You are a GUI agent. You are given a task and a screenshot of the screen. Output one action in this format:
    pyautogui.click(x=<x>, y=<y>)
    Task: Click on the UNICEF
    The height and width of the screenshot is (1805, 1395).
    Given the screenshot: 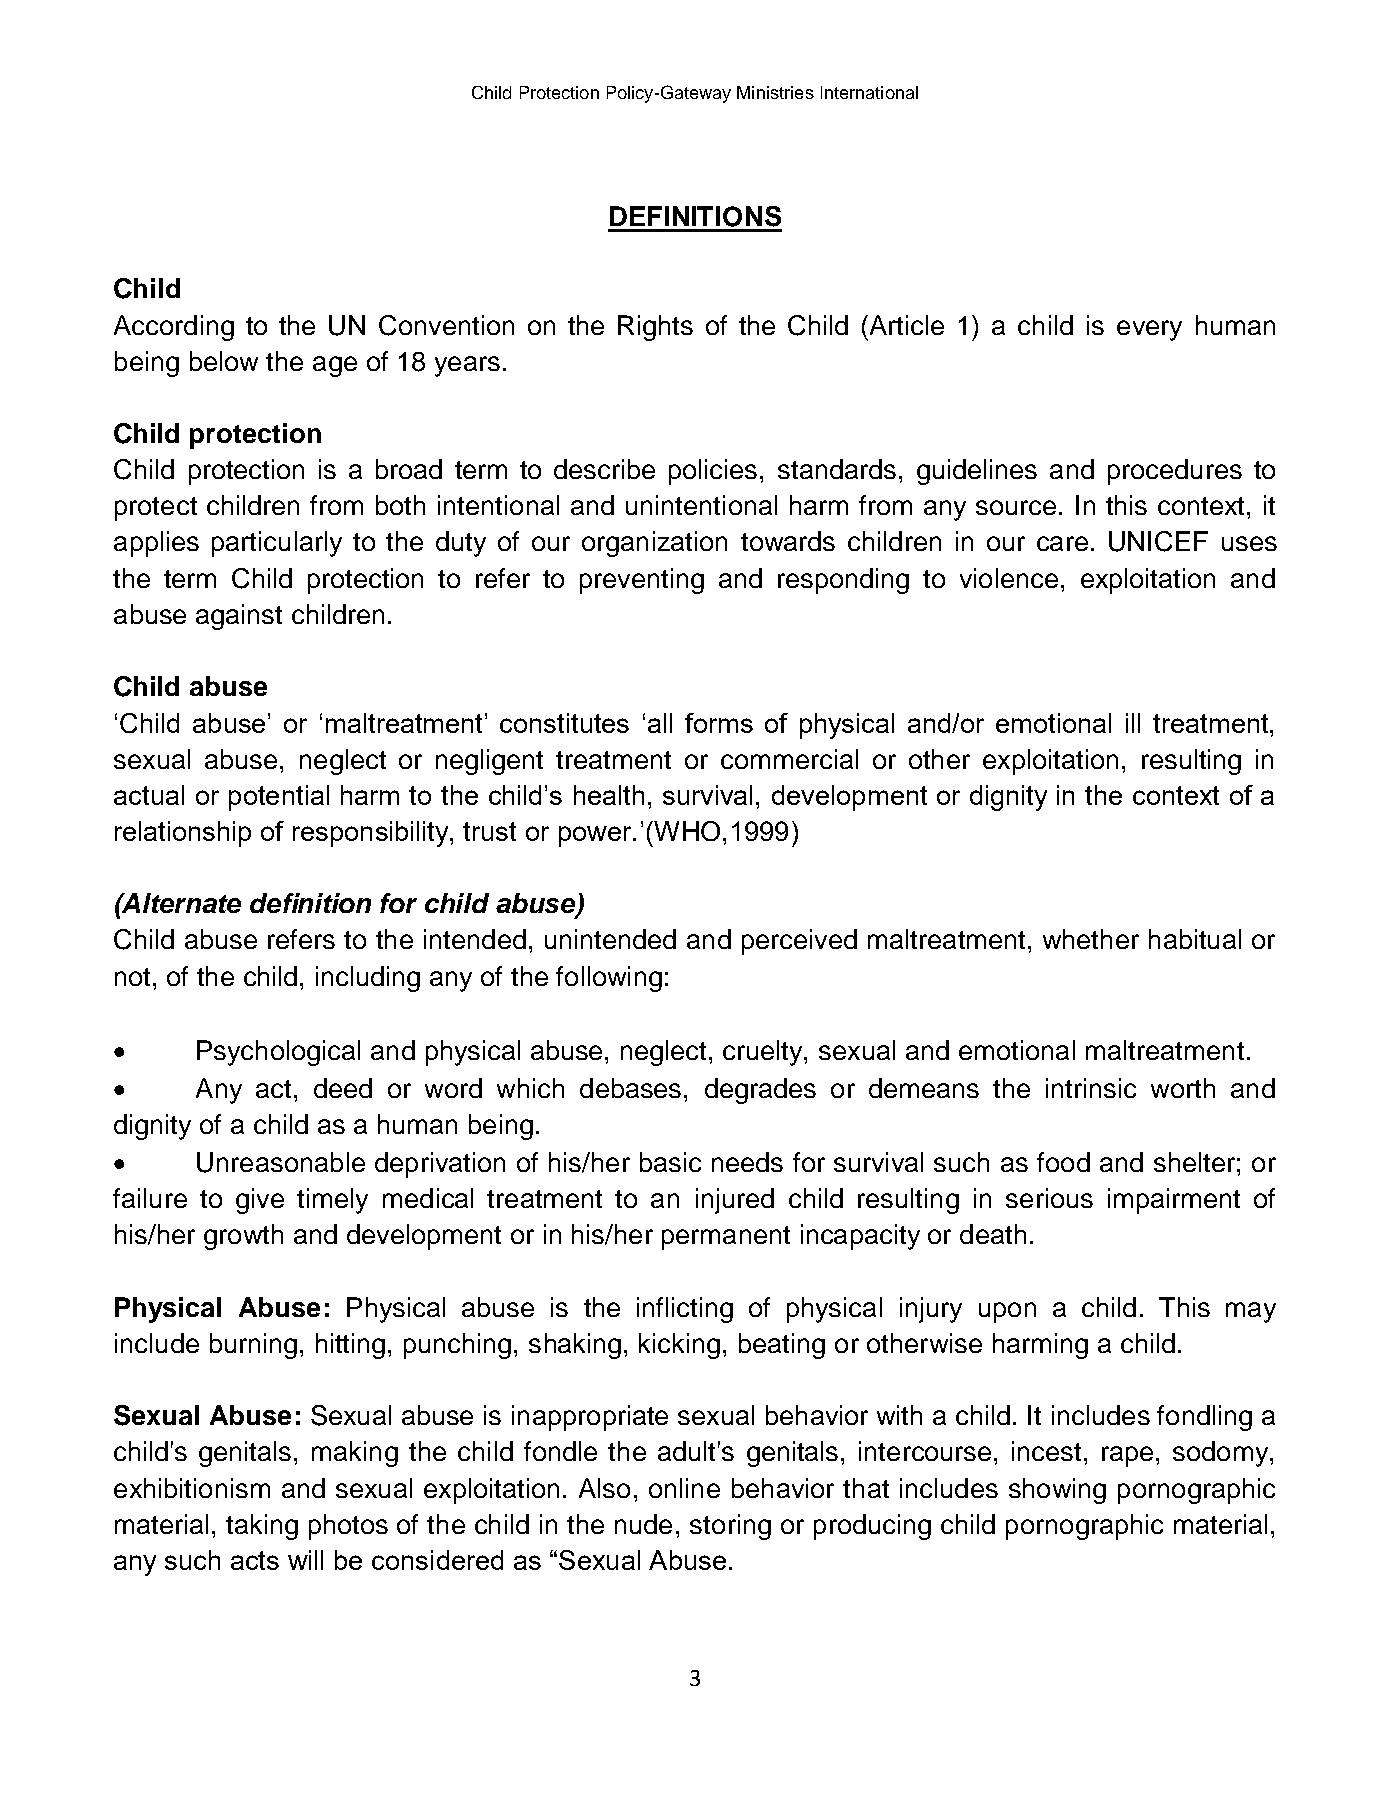 What is the action you would take?
    pyautogui.click(x=1158, y=541)
